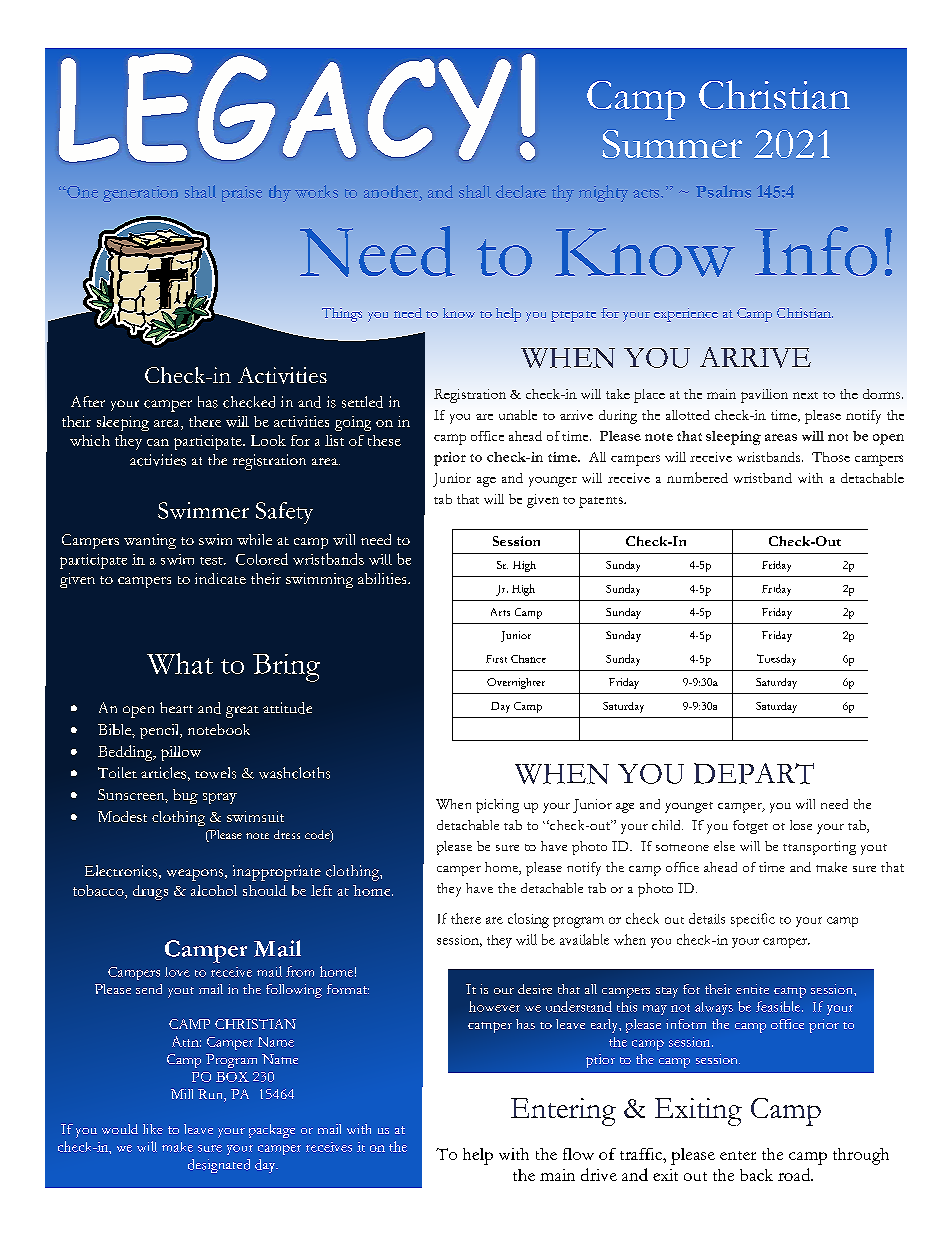  What do you see at coordinates (158, 442) in the page?
I see `can` at bounding box center [158, 442].
